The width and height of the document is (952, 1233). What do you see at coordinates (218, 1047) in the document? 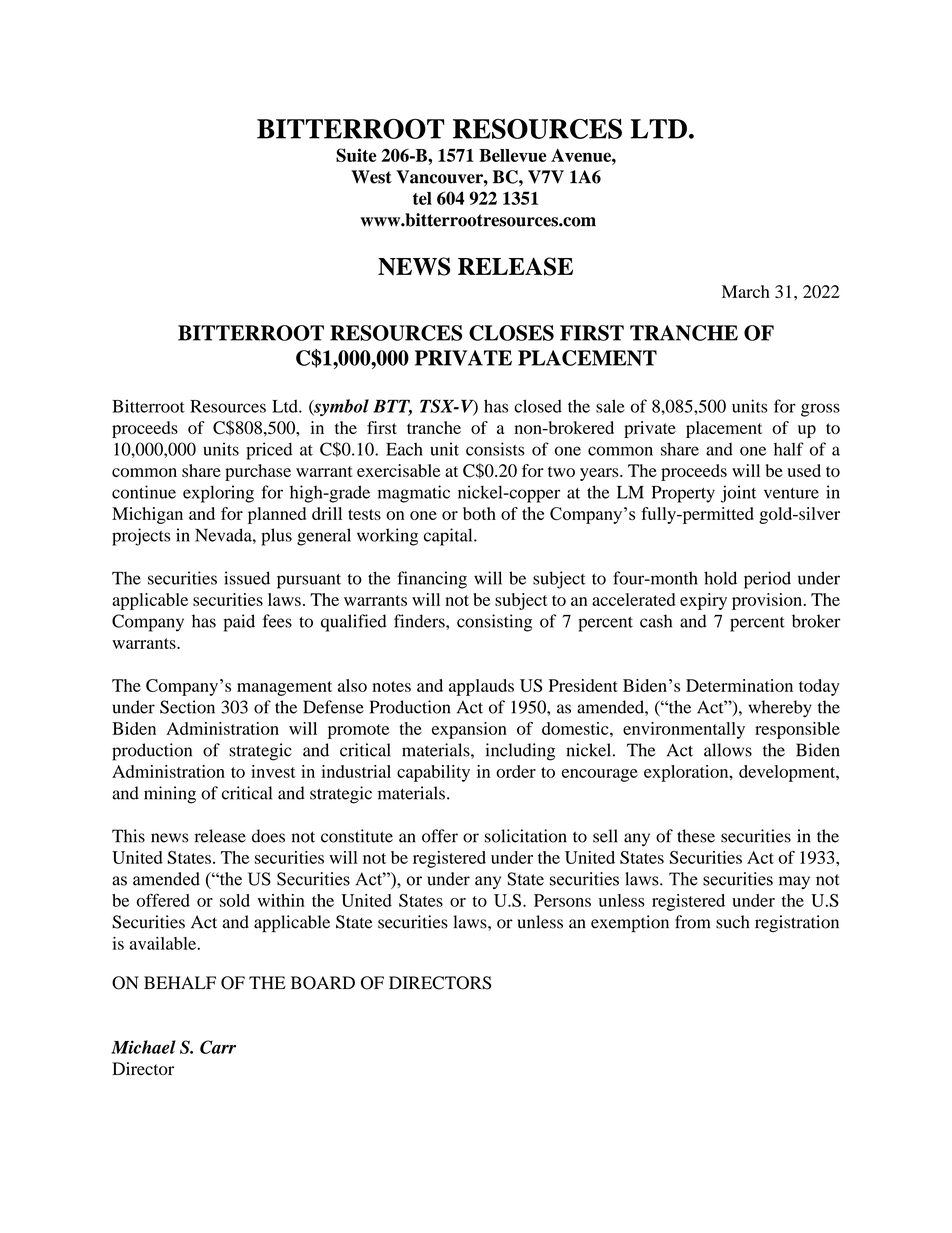
I see `Carr` at bounding box center [218, 1047].
